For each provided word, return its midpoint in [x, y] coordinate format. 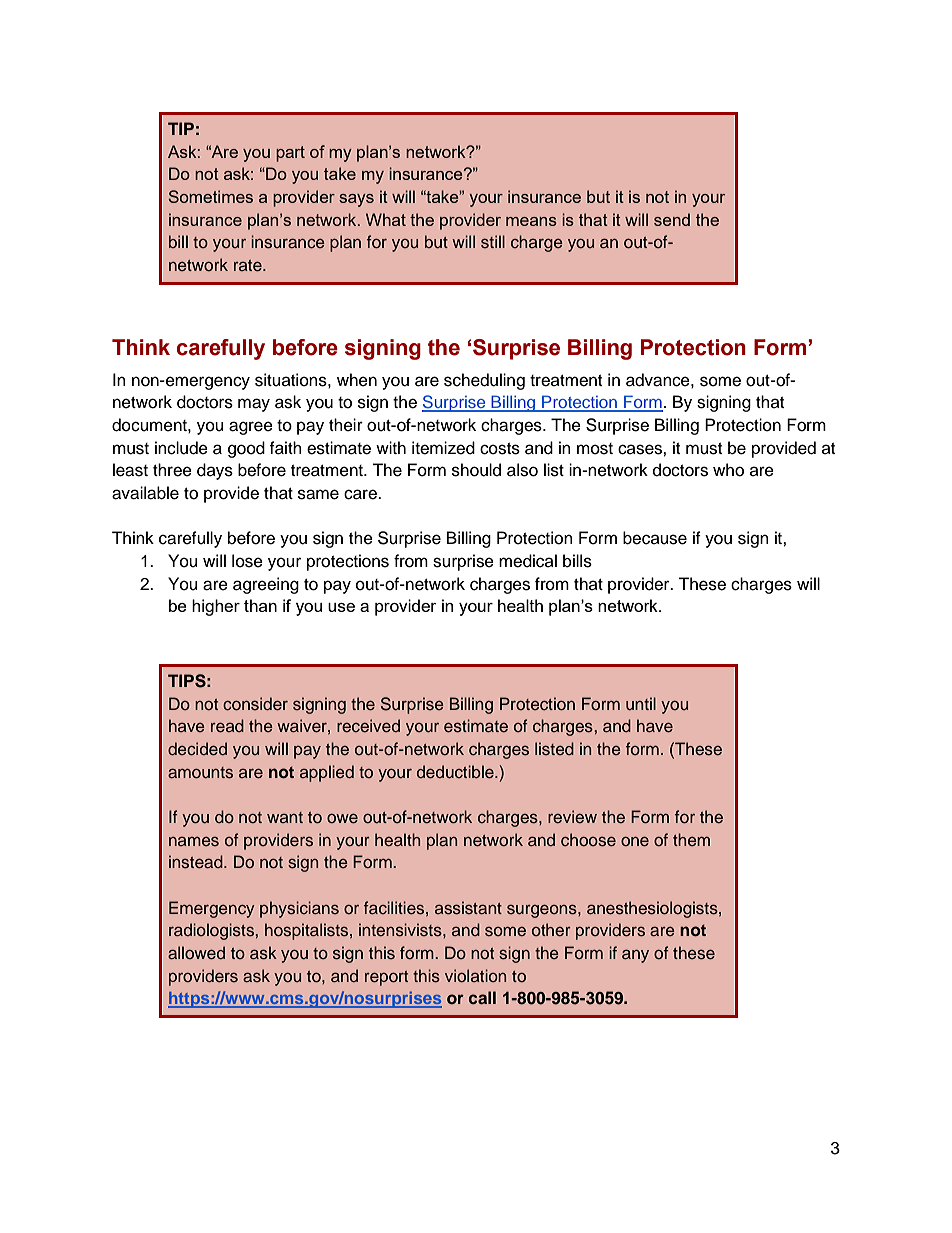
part [290, 154]
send [672, 219]
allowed [196, 952]
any [635, 956]
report [386, 978]
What [386, 219]
